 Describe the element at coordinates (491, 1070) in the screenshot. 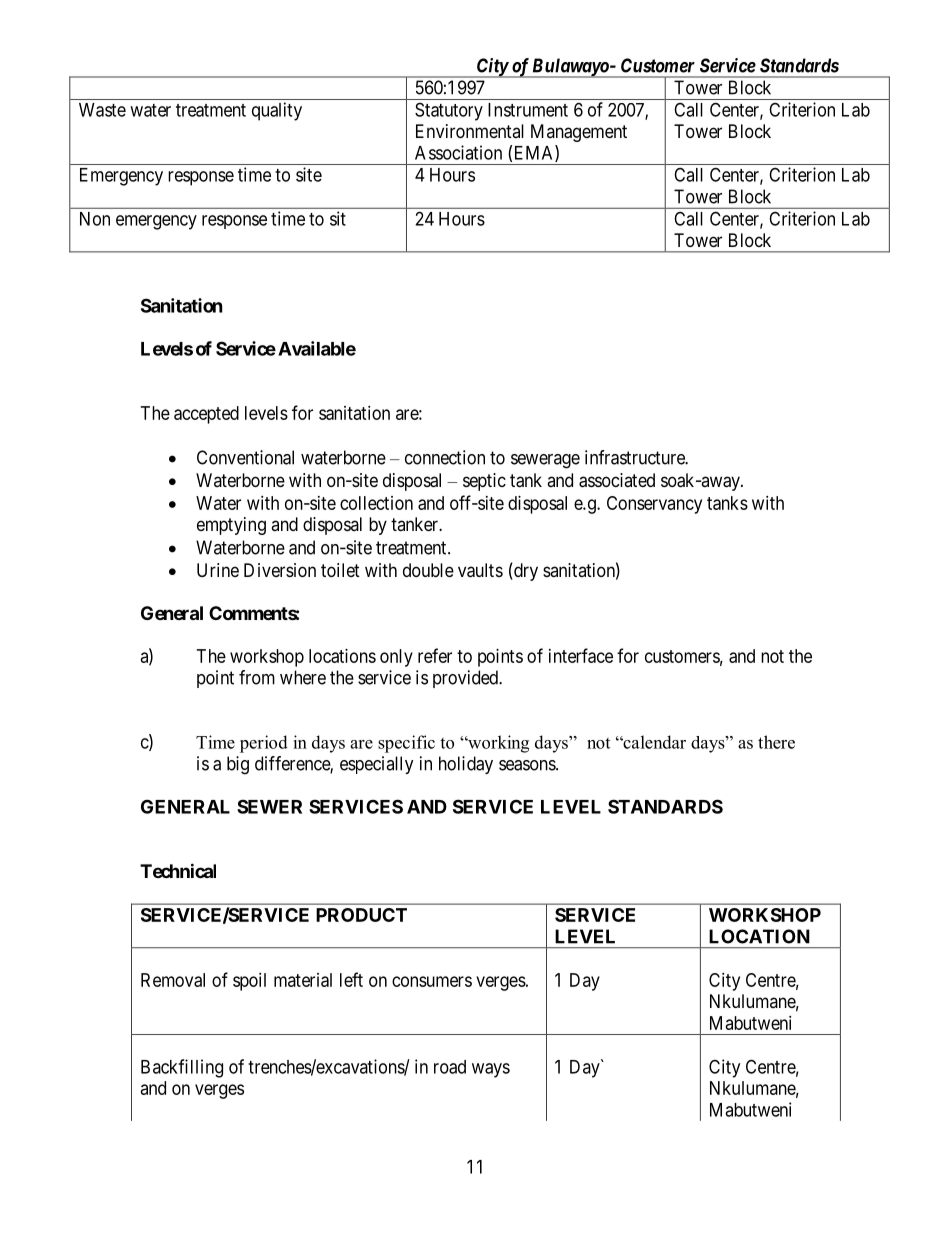

I see `ways` at that location.
